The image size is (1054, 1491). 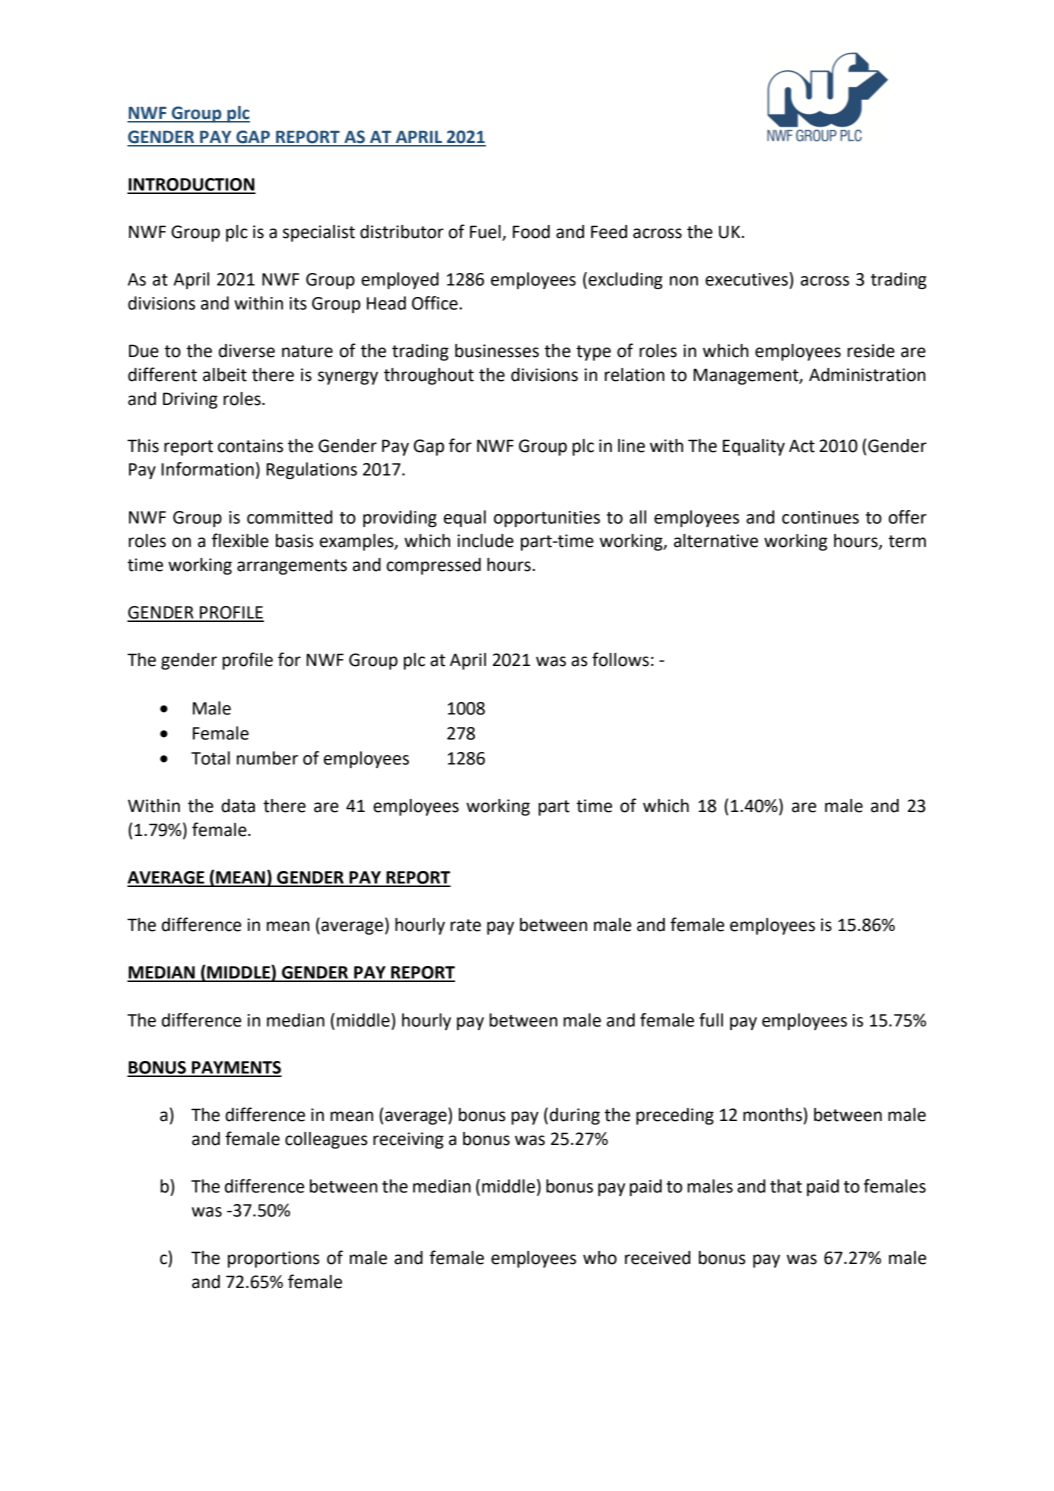 What do you see at coordinates (747, 279) in the image?
I see `executives` at bounding box center [747, 279].
